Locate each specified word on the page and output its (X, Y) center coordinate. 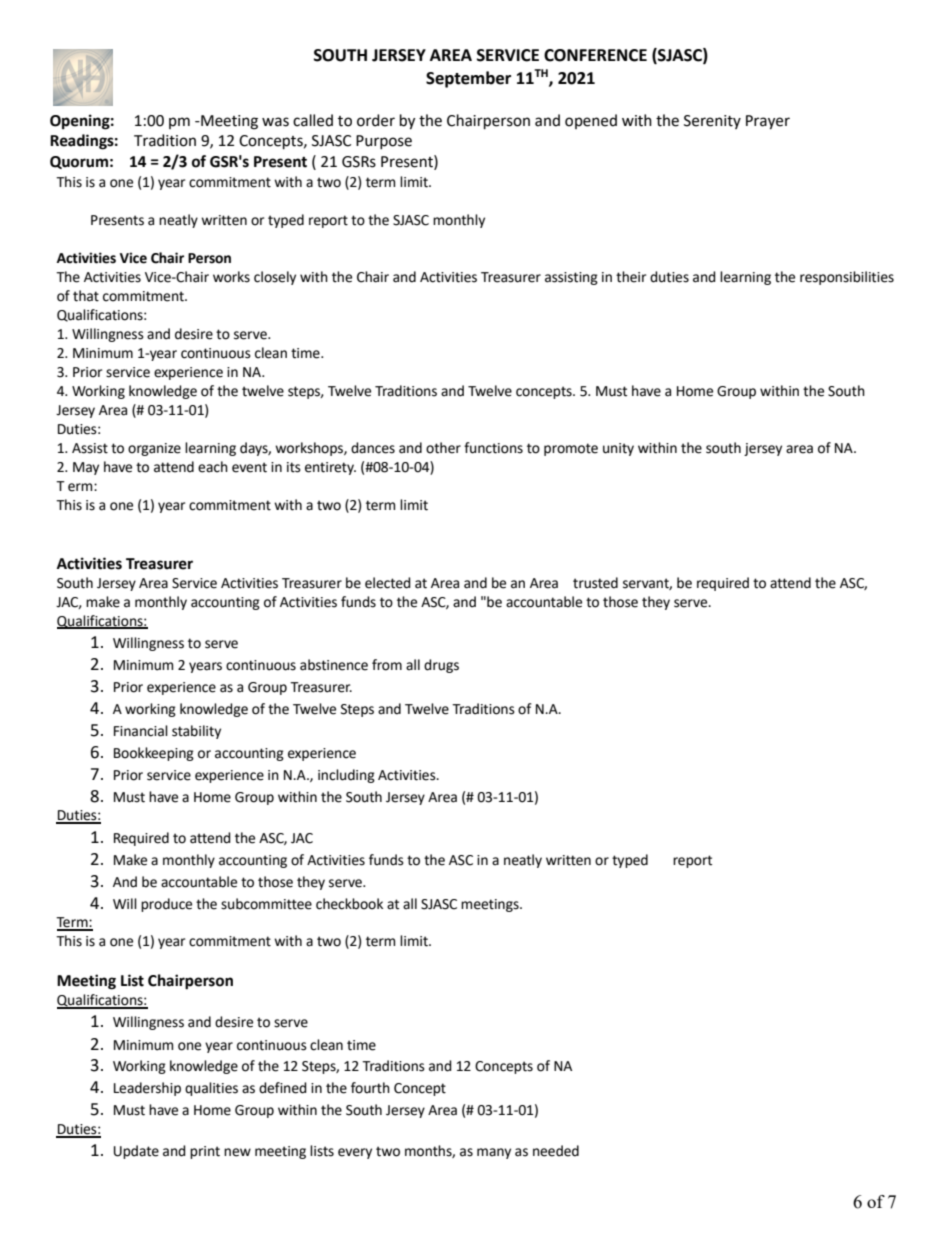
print (205, 1152)
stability (196, 732)
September (468, 79)
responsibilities (847, 278)
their (631, 277)
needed (556, 1151)
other (443, 448)
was (275, 122)
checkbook (349, 904)
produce (166, 905)
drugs (441, 666)
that (86, 296)
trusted (595, 583)
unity (618, 449)
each (213, 467)
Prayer (768, 122)
